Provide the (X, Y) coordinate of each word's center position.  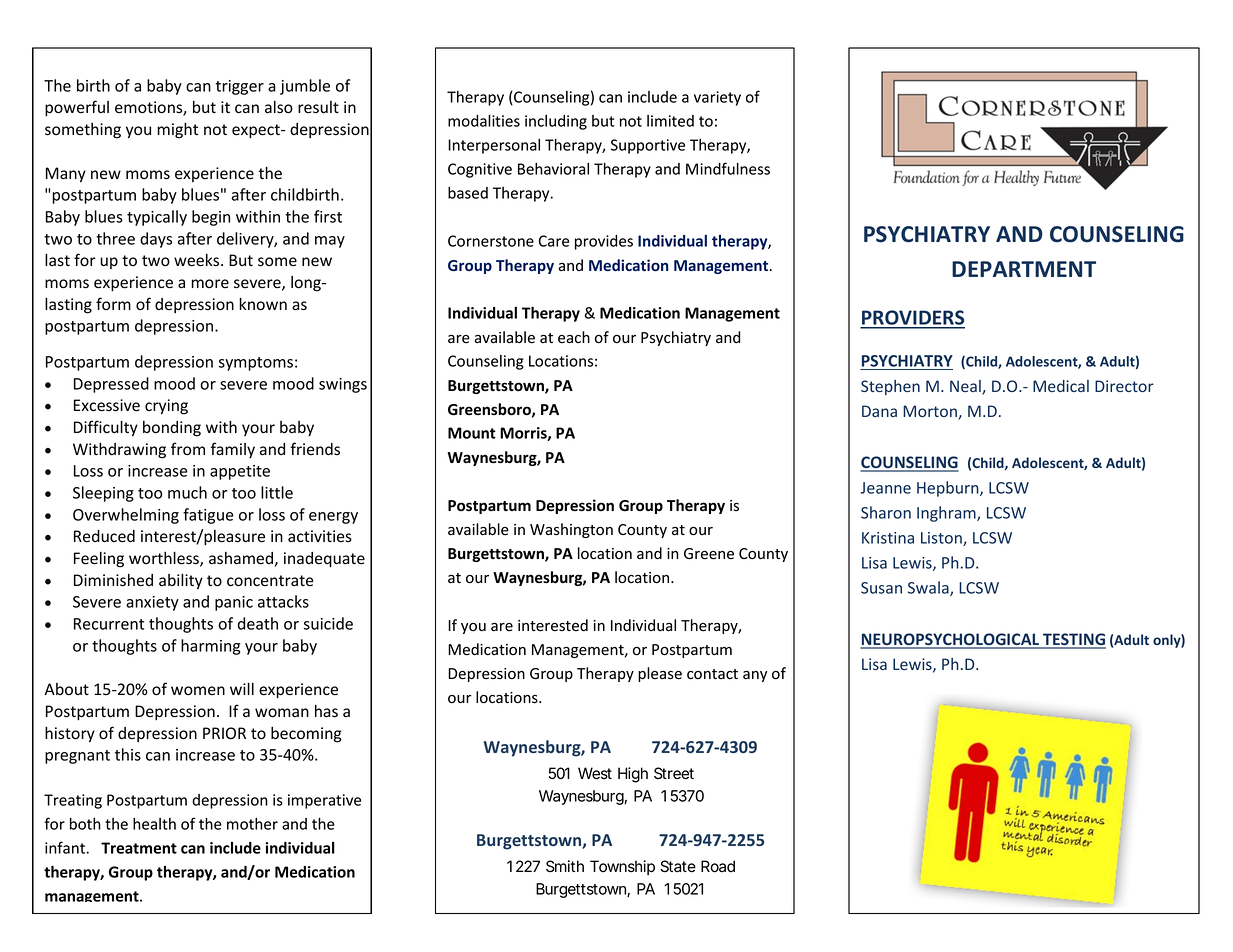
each (574, 337)
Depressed (111, 385)
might (177, 130)
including (556, 122)
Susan (881, 588)
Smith (565, 866)
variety (717, 98)
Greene (709, 554)
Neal (966, 387)
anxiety (152, 603)
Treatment (139, 848)
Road (718, 866)
